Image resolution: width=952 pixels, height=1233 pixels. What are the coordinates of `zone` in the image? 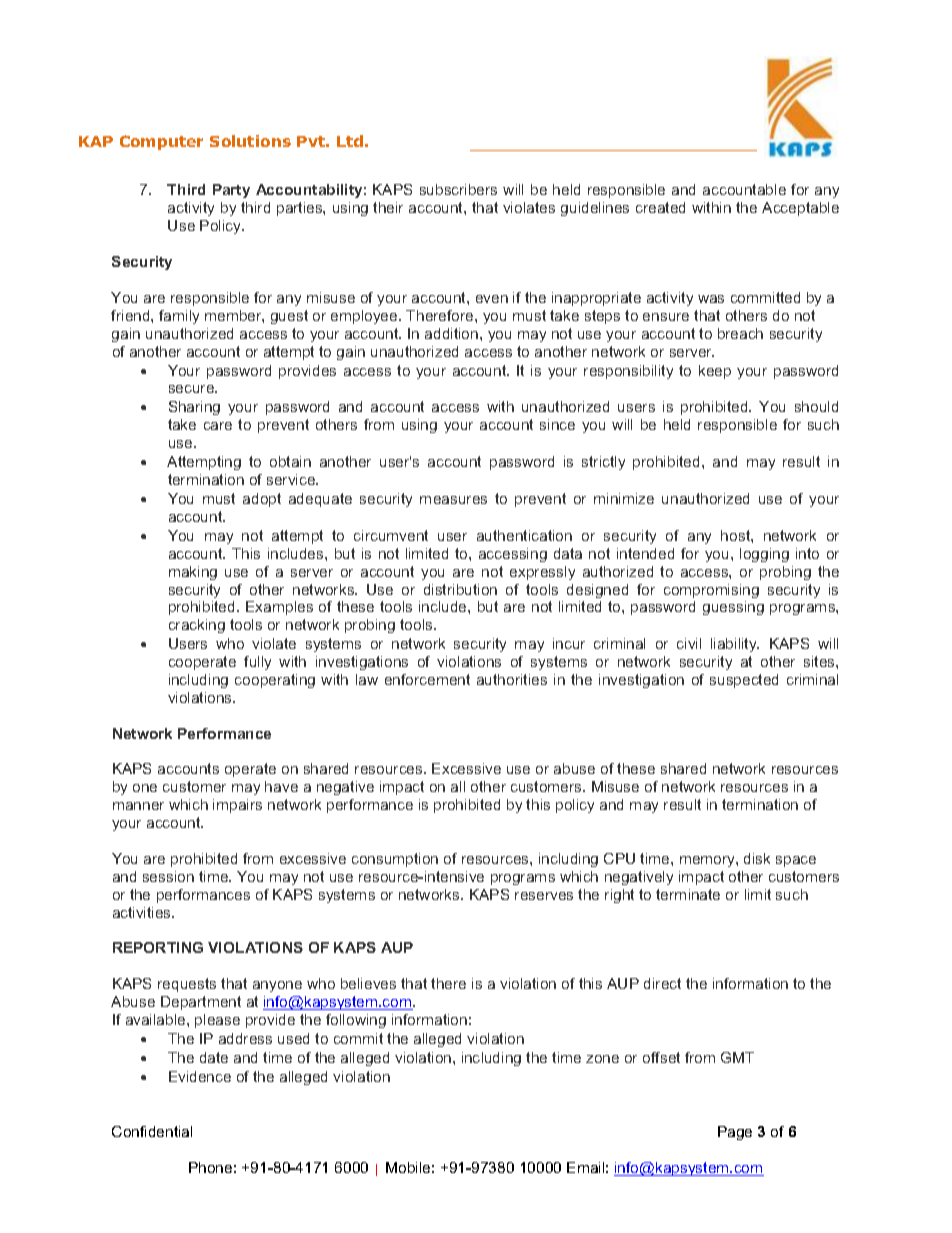 It's located at (602, 1059).
